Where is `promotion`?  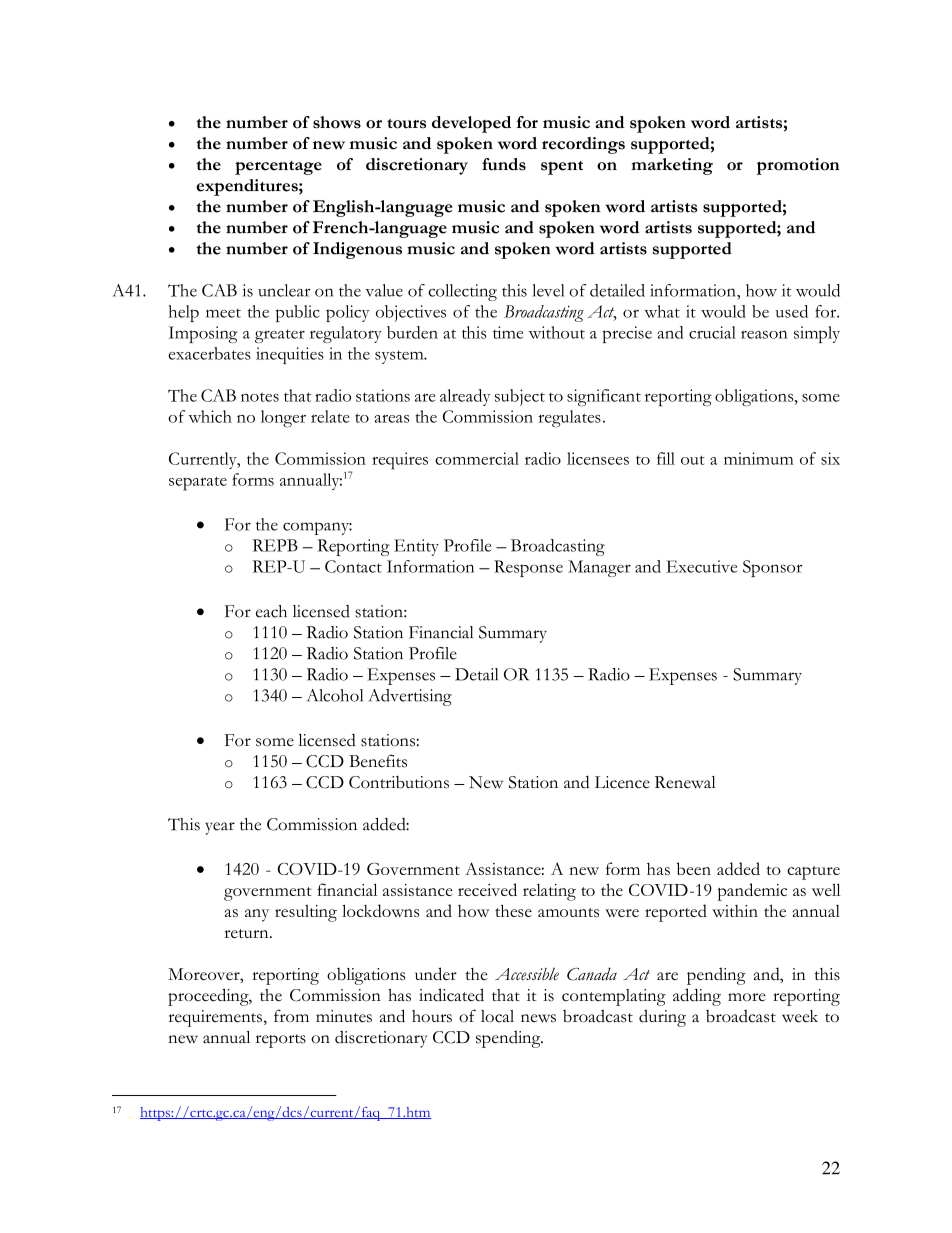
promotion is located at coordinates (797, 166).
